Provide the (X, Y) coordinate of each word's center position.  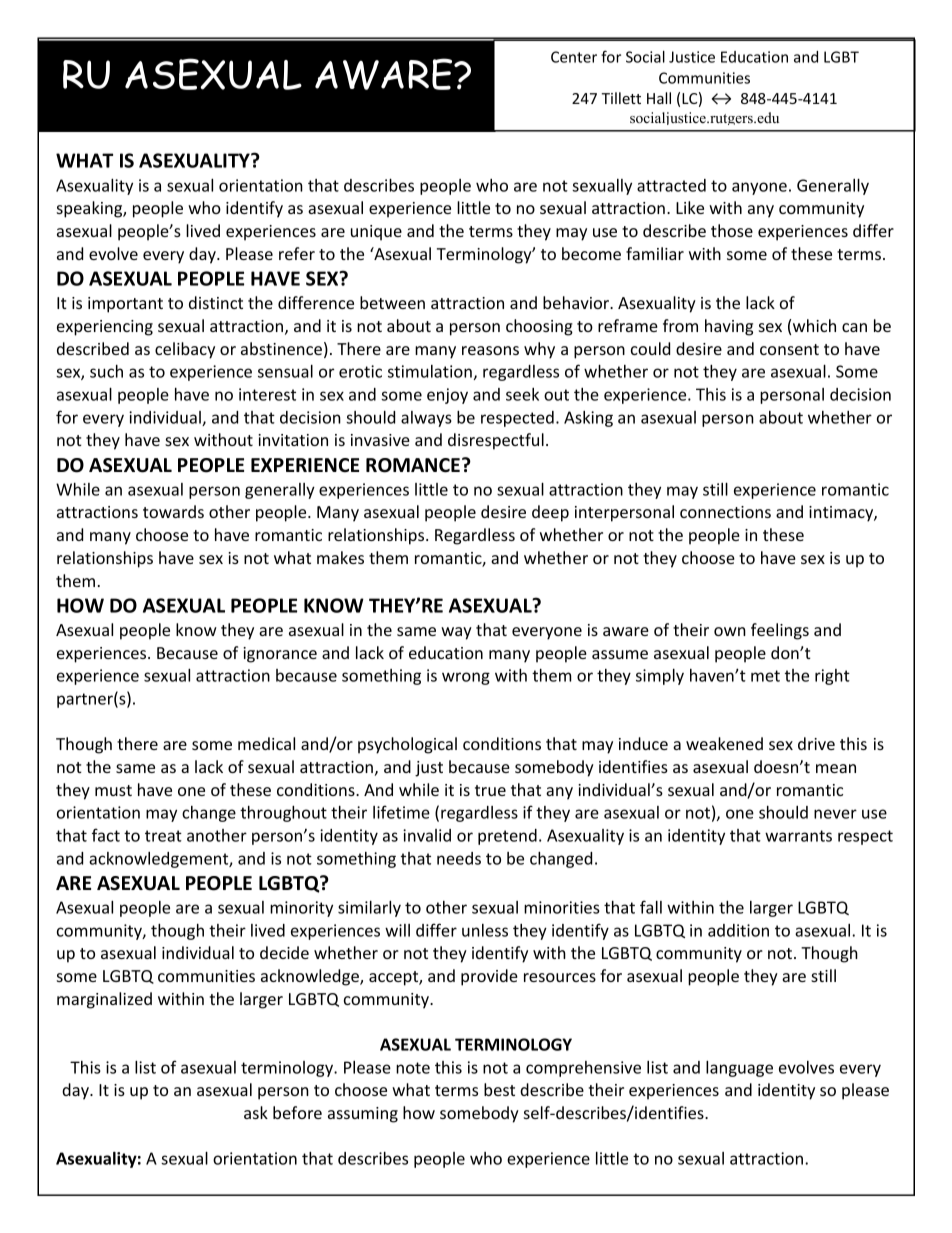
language (739, 1069)
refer (297, 253)
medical (266, 743)
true (490, 790)
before (297, 1112)
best (499, 1089)
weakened (724, 743)
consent (789, 349)
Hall (659, 98)
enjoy (447, 396)
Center (574, 57)
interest (267, 394)
